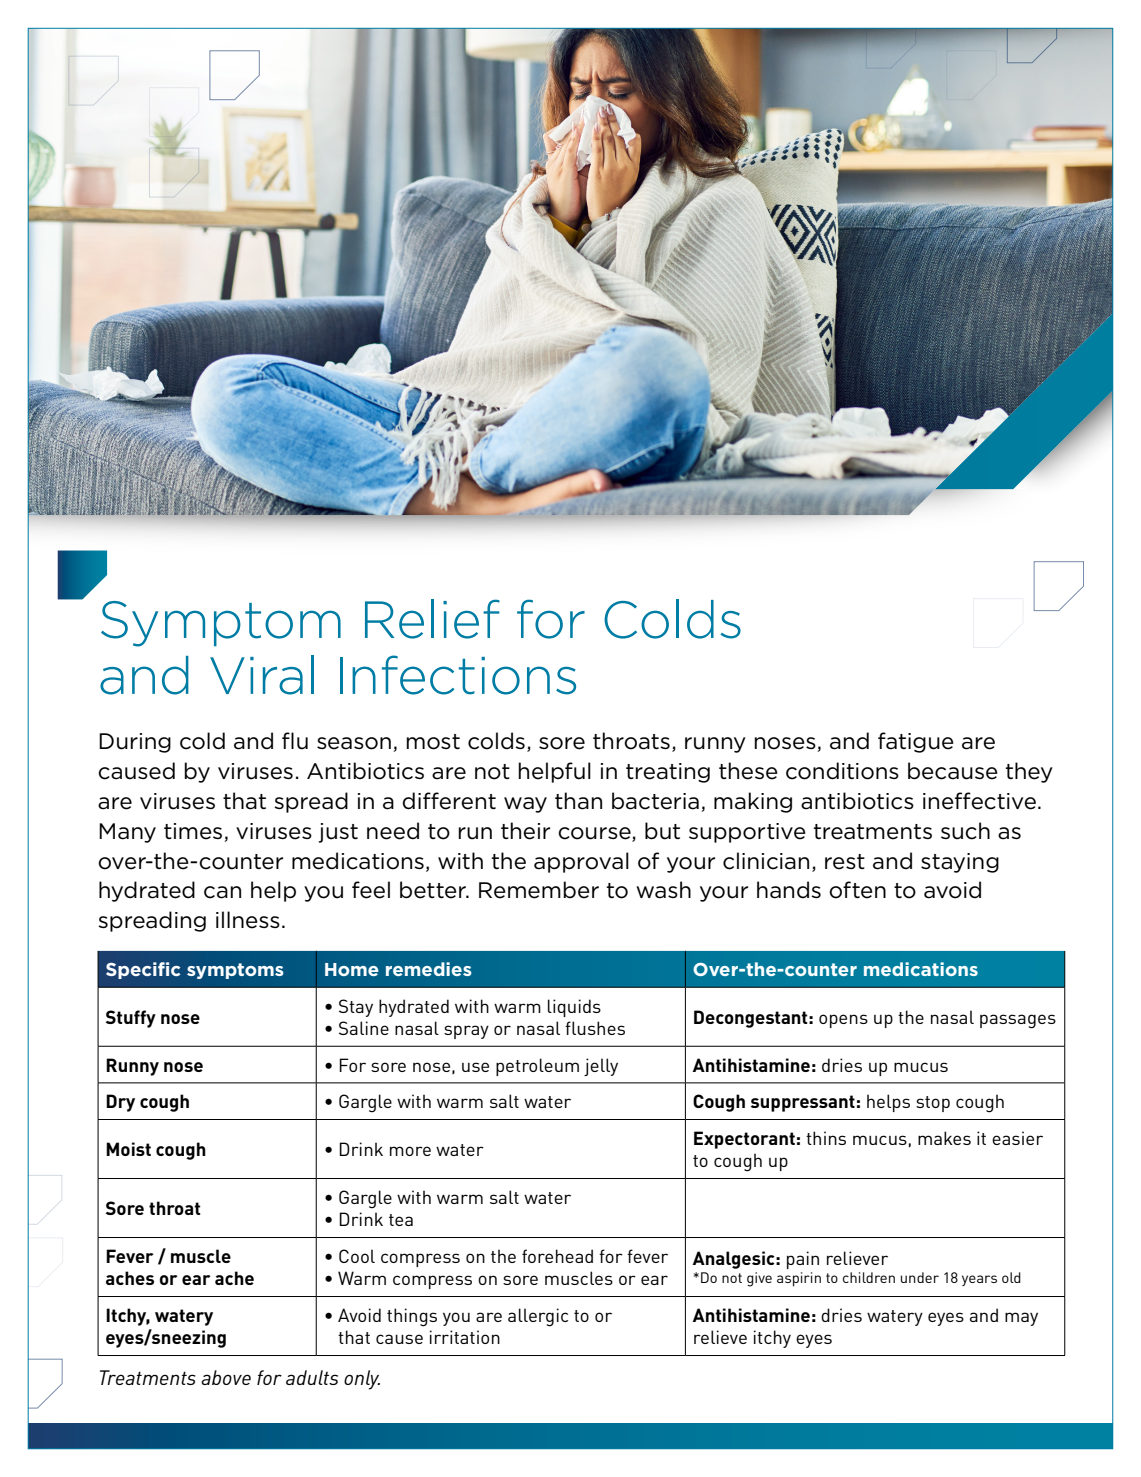  What do you see at coordinates (574, 1008) in the image?
I see `liquids` at bounding box center [574, 1008].
